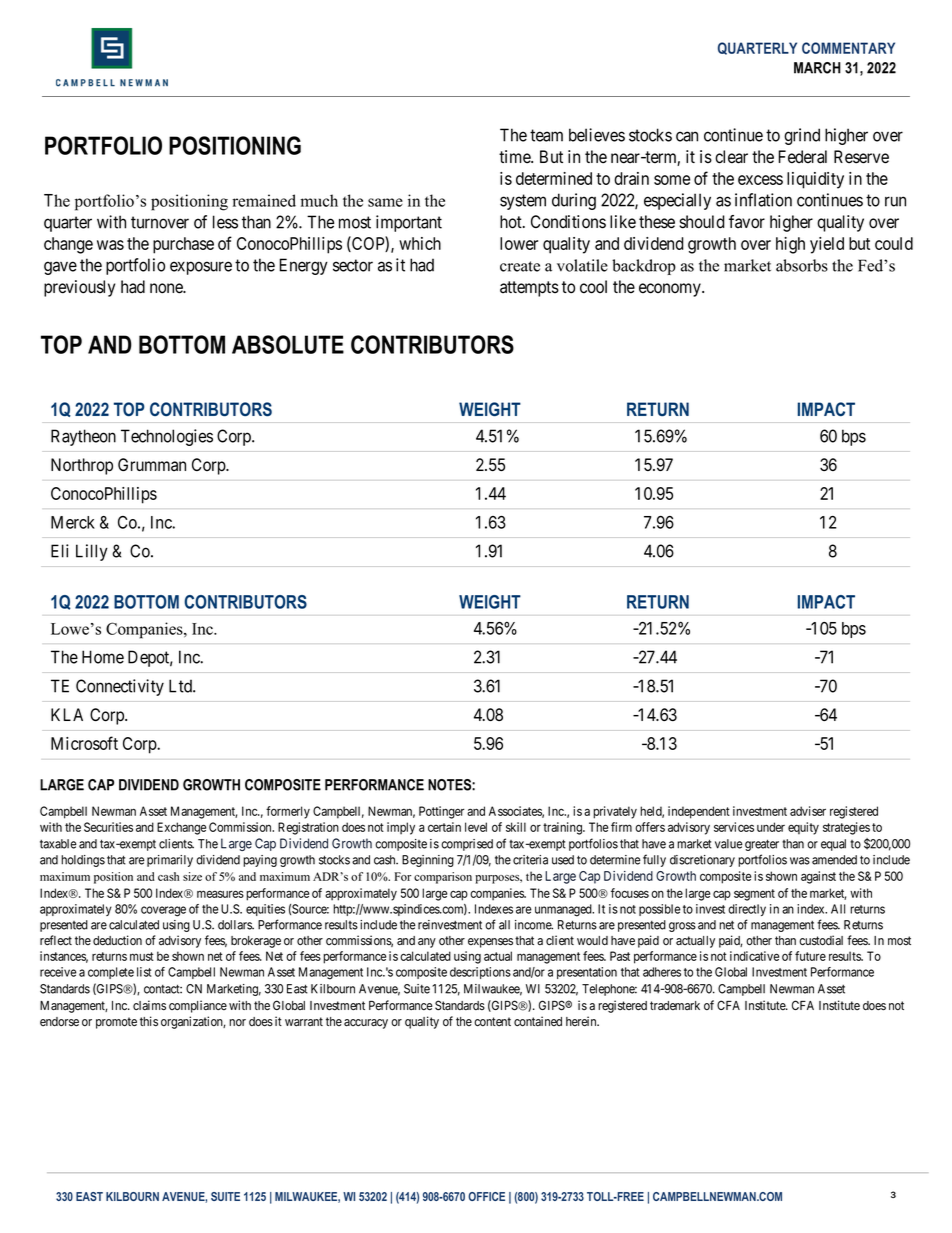 This document has height=1233, width=952. Describe the element at coordinates (288, 344) in the document. I see `ABSOLUTE` at that location.
